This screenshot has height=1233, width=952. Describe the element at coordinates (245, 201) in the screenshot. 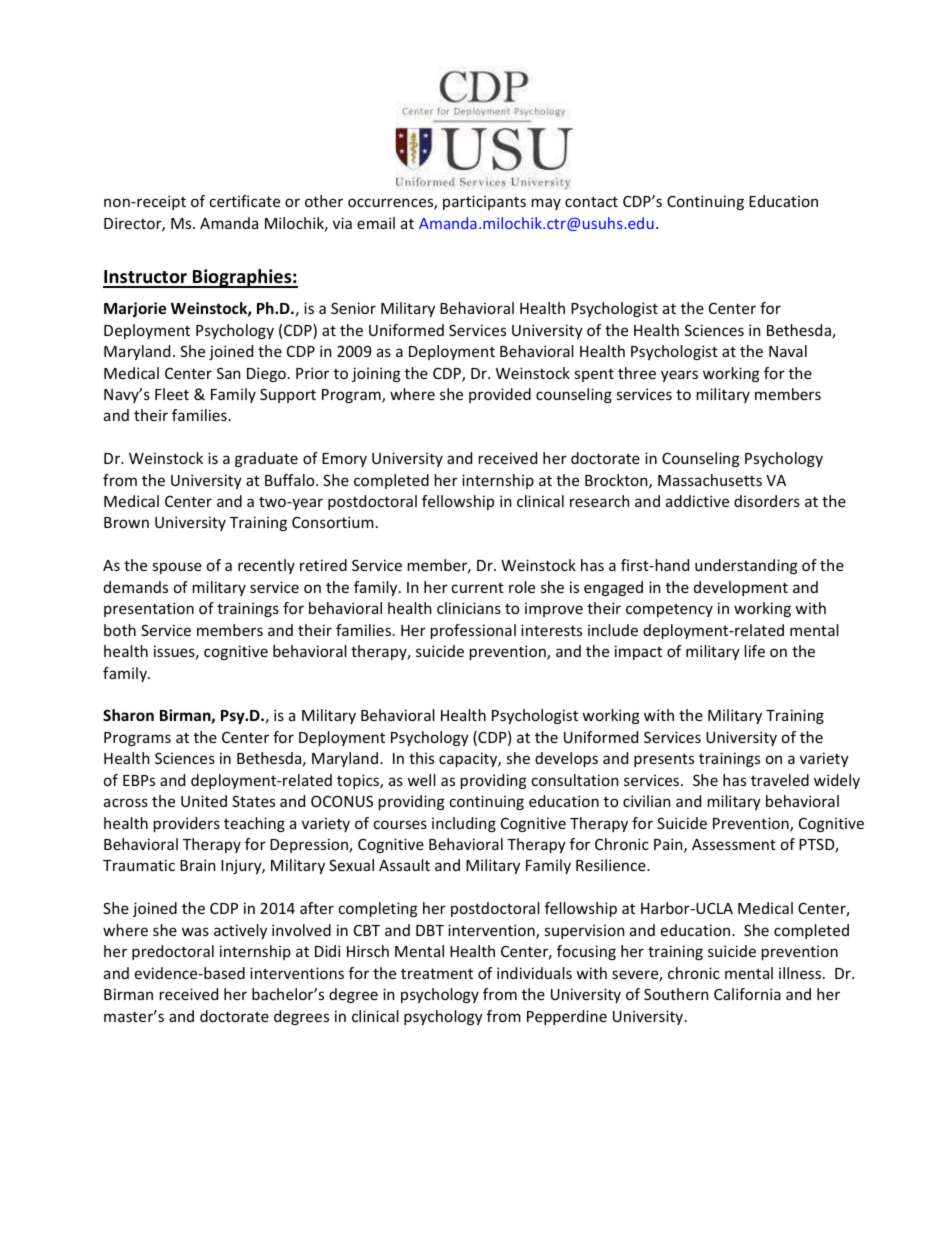

I see `certificate` at that location.
